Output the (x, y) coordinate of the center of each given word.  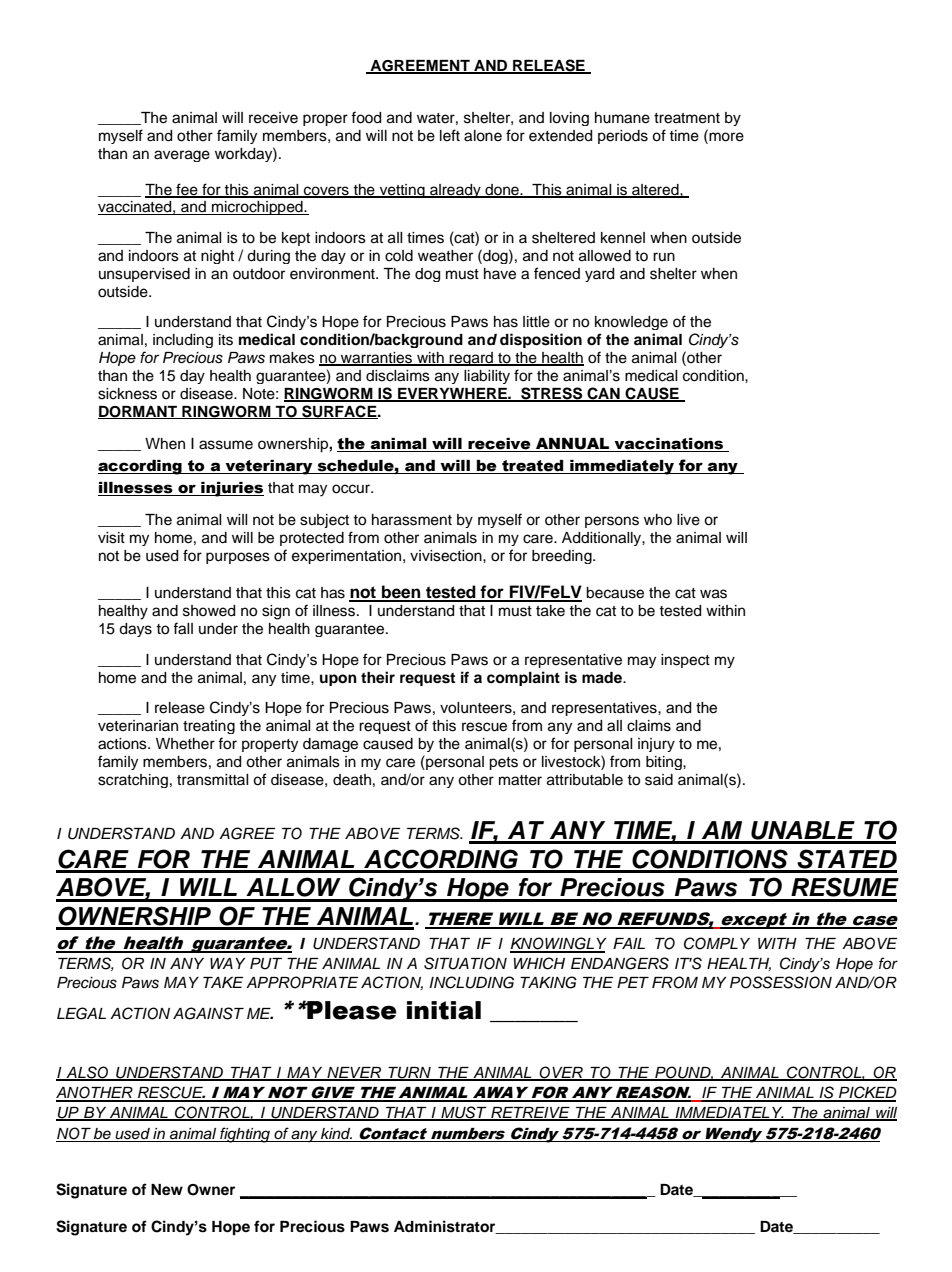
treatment (687, 118)
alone (483, 136)
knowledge (631, 323)
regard (471, 359)
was (713, 594)
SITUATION (465, 963)
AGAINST (208, 1013)
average (182, 156)
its (226, 340)
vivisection (447, 556)
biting (665, 763)
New (167, 1190)
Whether (185, 744)
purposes (238, 558)
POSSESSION (781, 982)
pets (503, 763)
